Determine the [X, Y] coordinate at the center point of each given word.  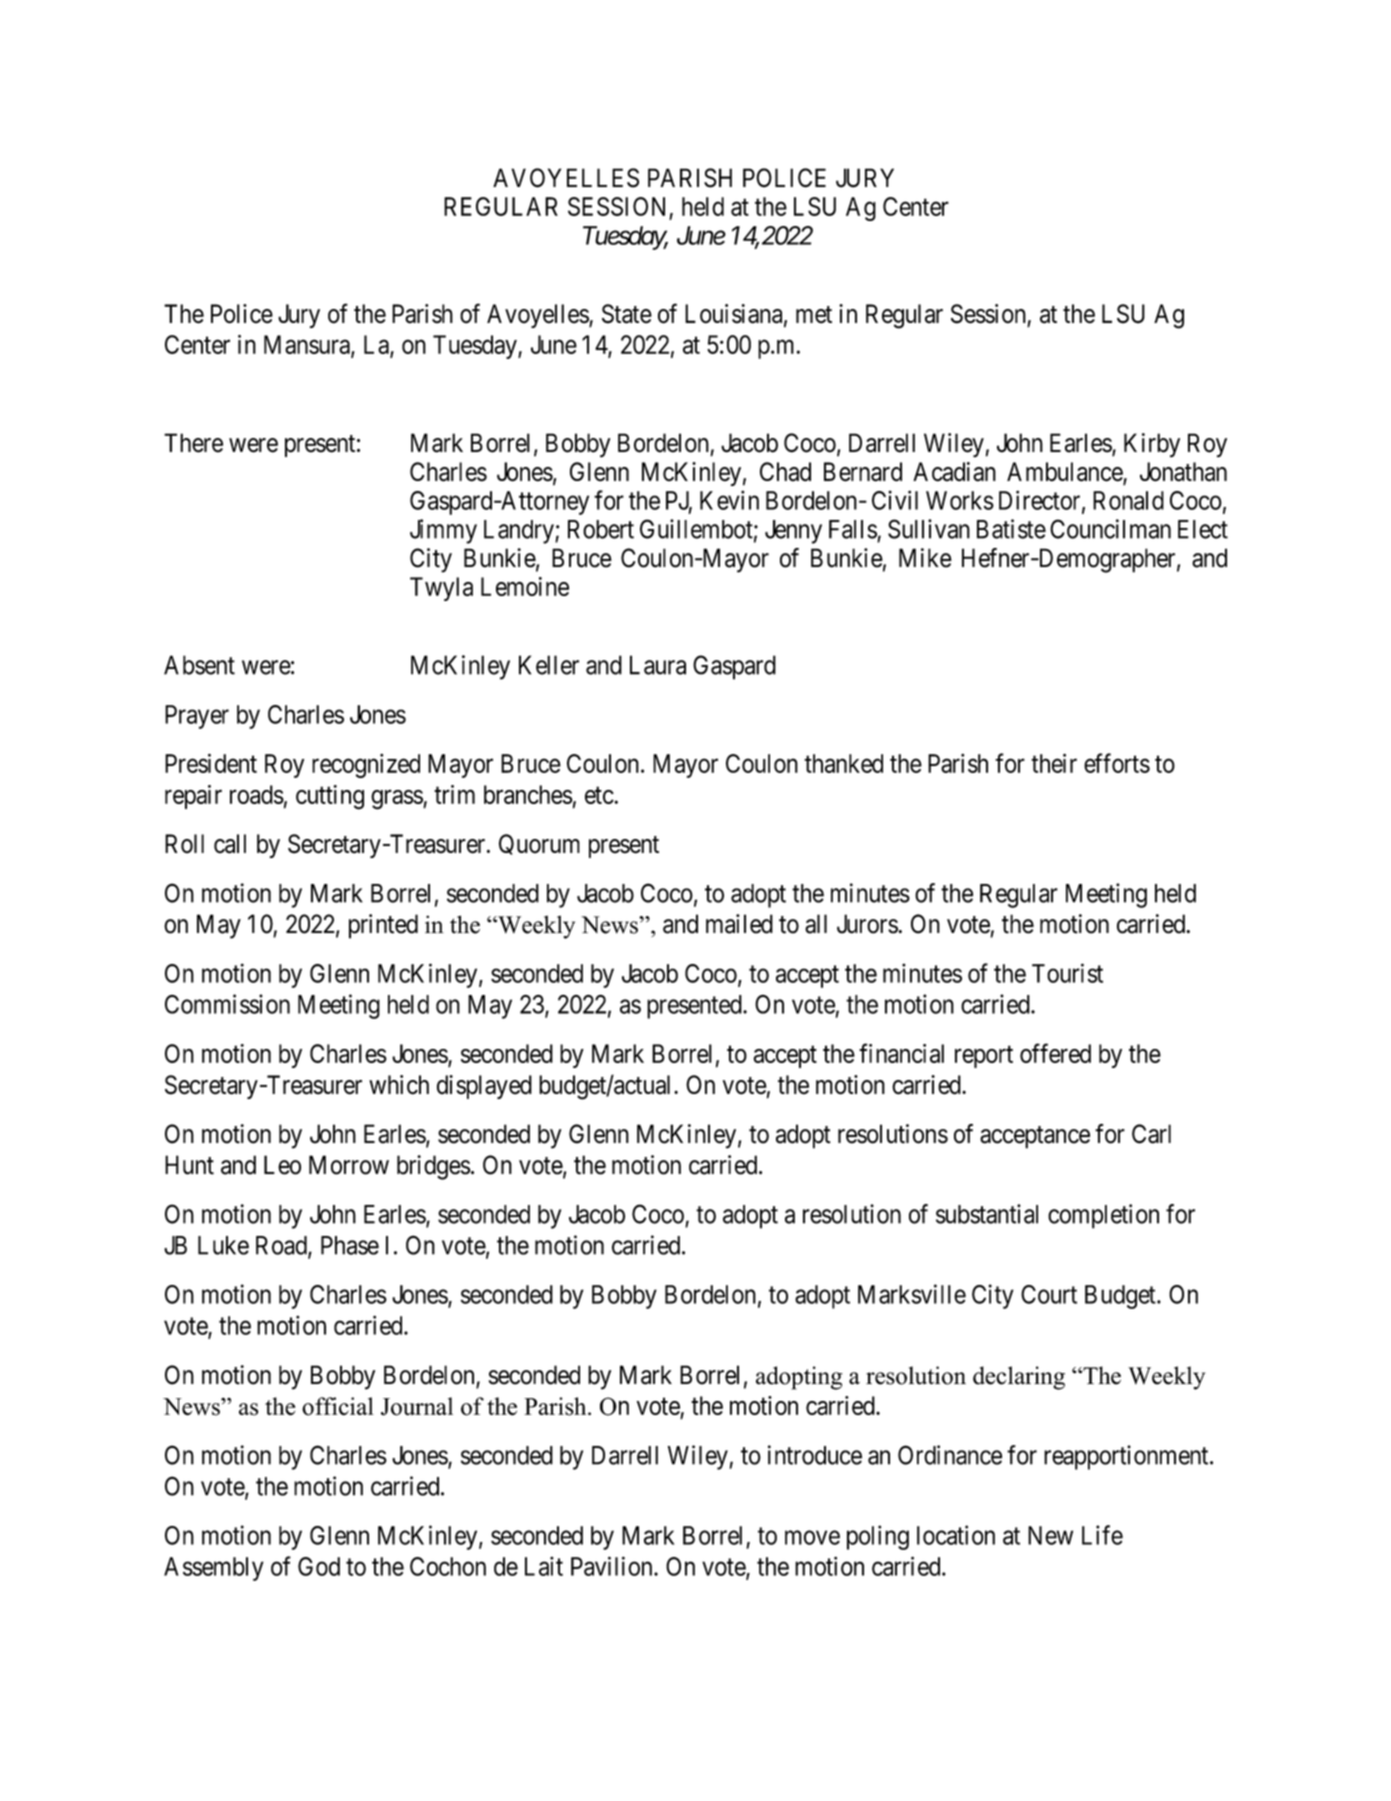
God [319, 1566]
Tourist [1067, 973]
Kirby [1152, 445]
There [193, 443]
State [627, 314]
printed [383, 926]
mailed [739, 924]
